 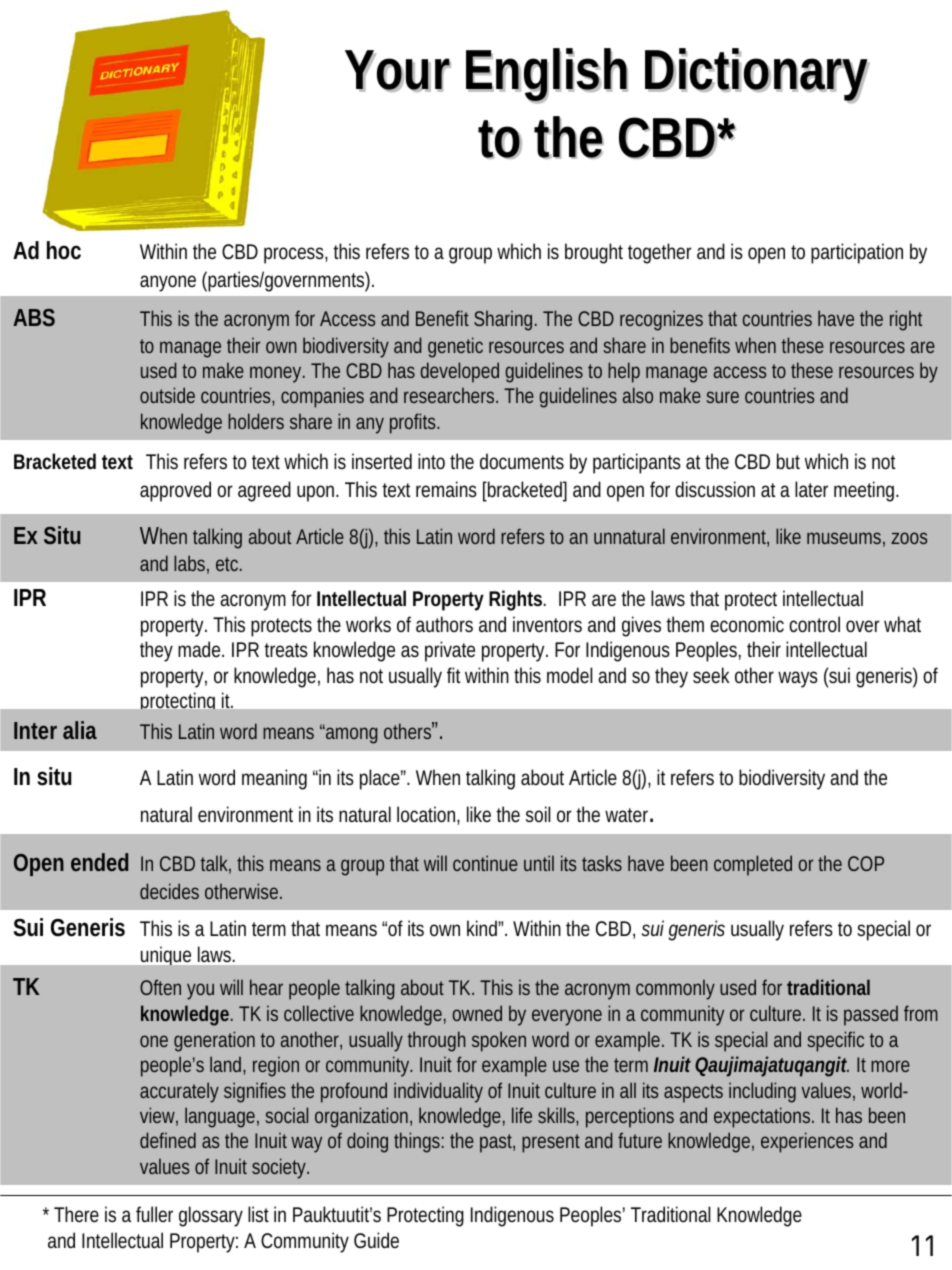 What do you see at coordinates (522, 461) in the screenshot?
I see `documents` at bounding box center [522, 461].
